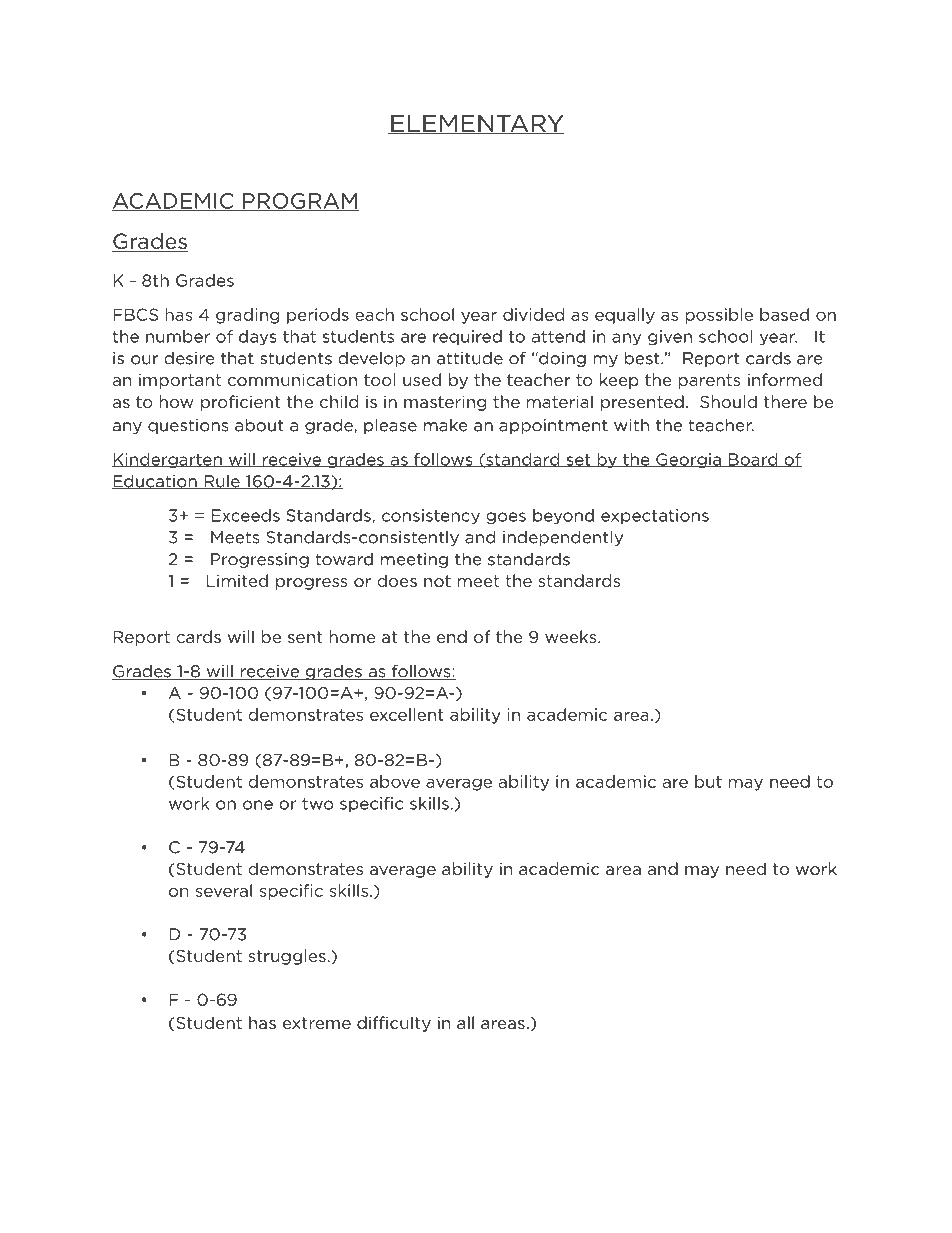 This screenshot has width=952, height=1233. I want to click on parents, so click(709, 381).
